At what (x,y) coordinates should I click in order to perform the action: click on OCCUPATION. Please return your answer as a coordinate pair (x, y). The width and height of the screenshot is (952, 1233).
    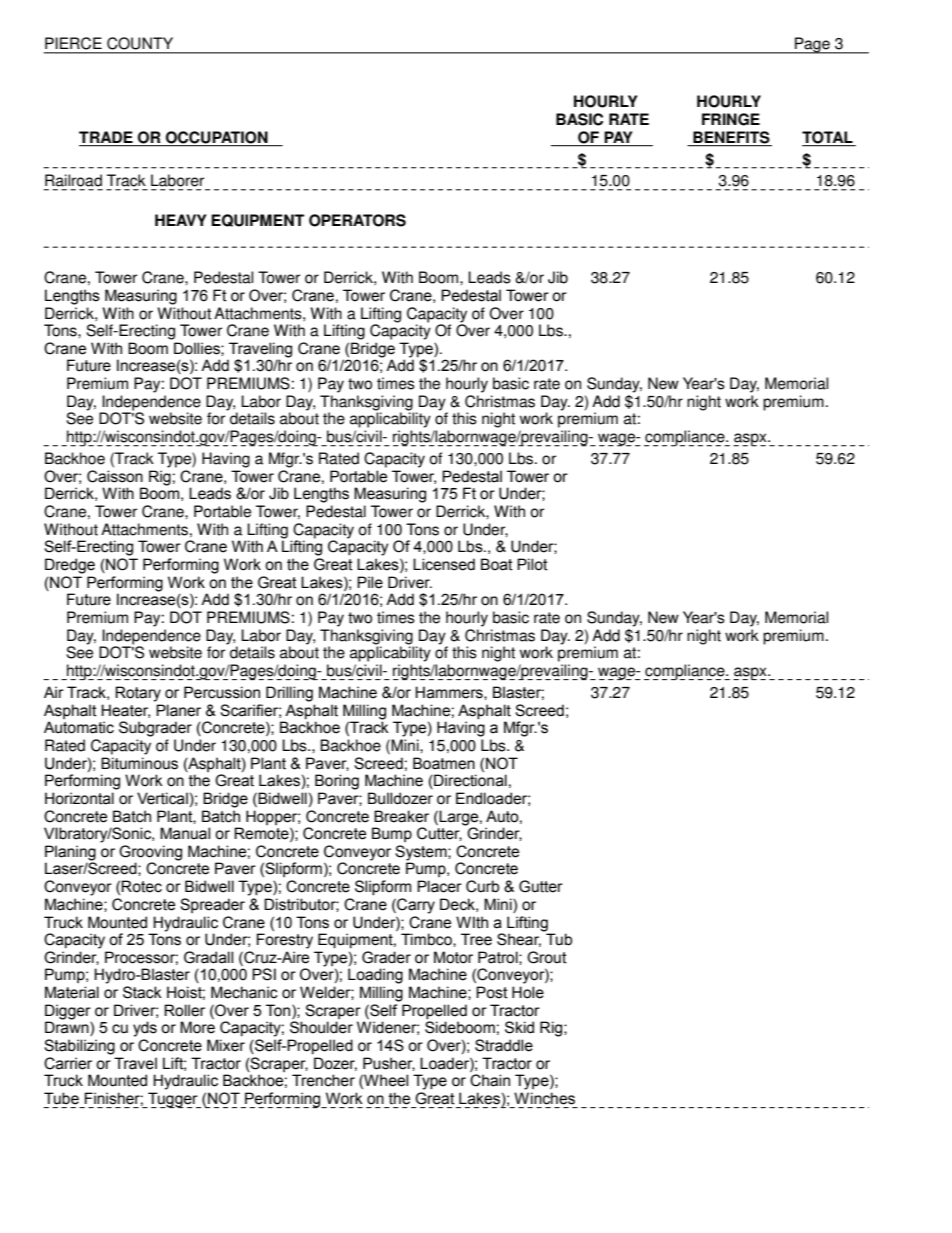
    Looking at the image, I should click on (217, 137).
